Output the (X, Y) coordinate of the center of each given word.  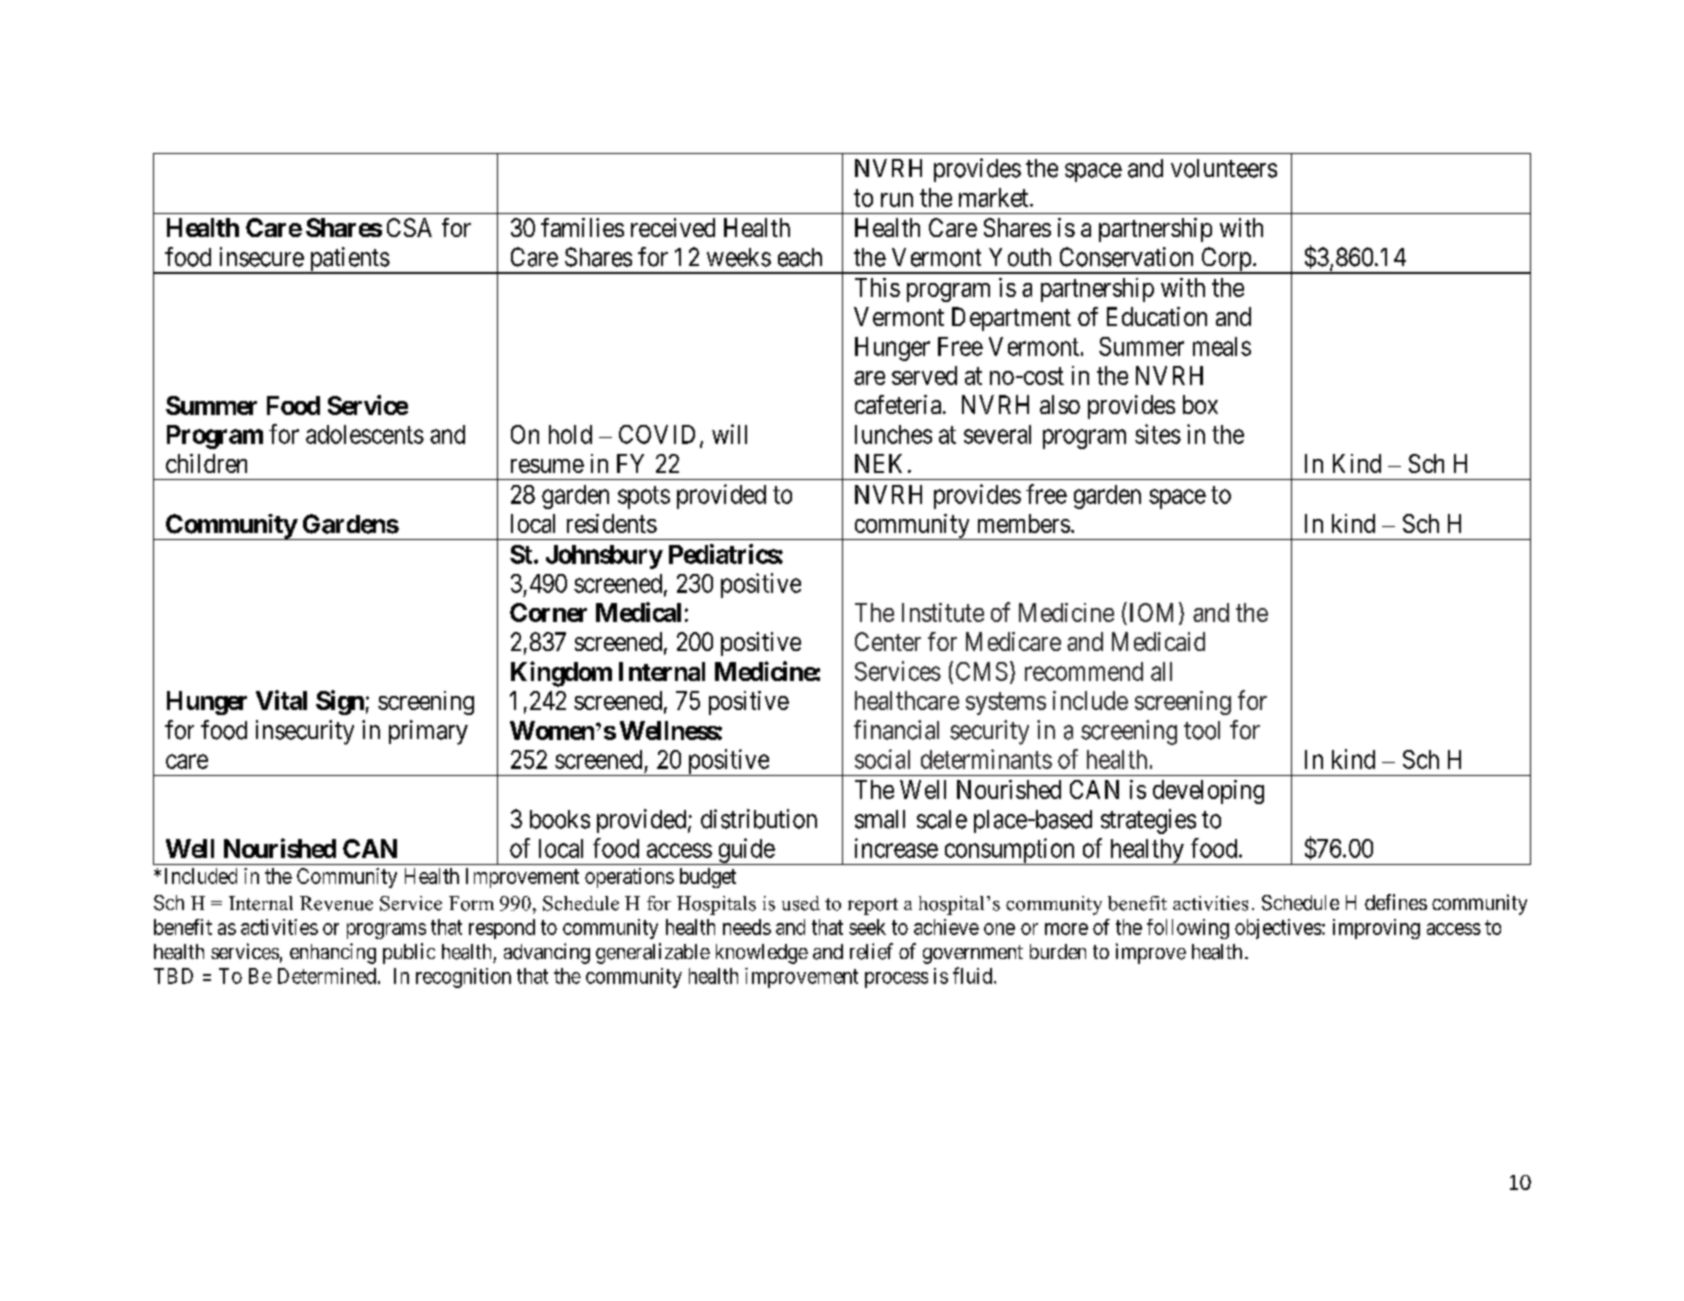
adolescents (365, 434)
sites (1158, 434)
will (729, 434)
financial (896, 730)
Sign (340, 702)
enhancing (333, 953)
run (897, 200)
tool (1202, 730)
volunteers (1224, 168)
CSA (409, 227)
